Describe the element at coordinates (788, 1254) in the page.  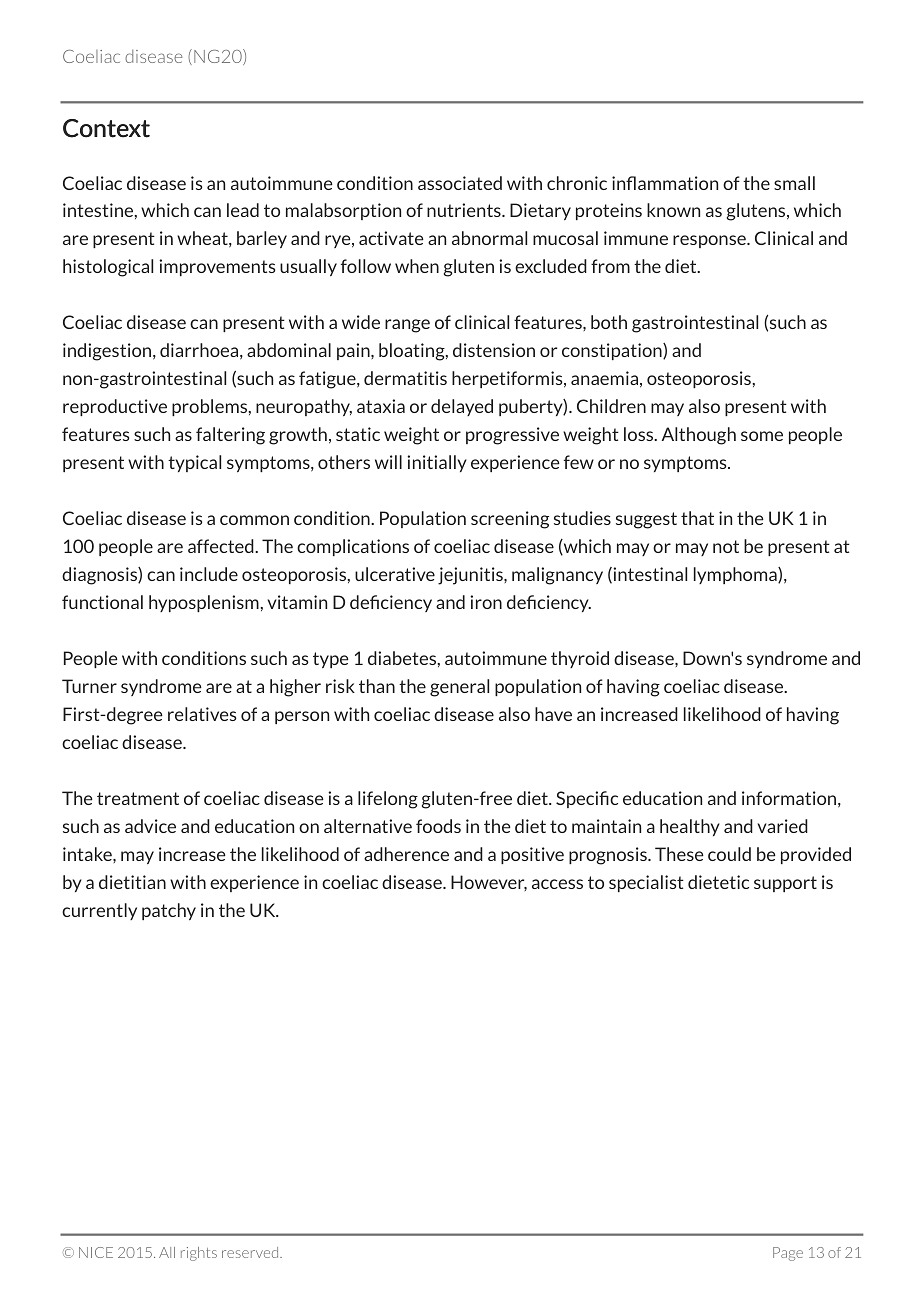
I see `Page` at that location.
